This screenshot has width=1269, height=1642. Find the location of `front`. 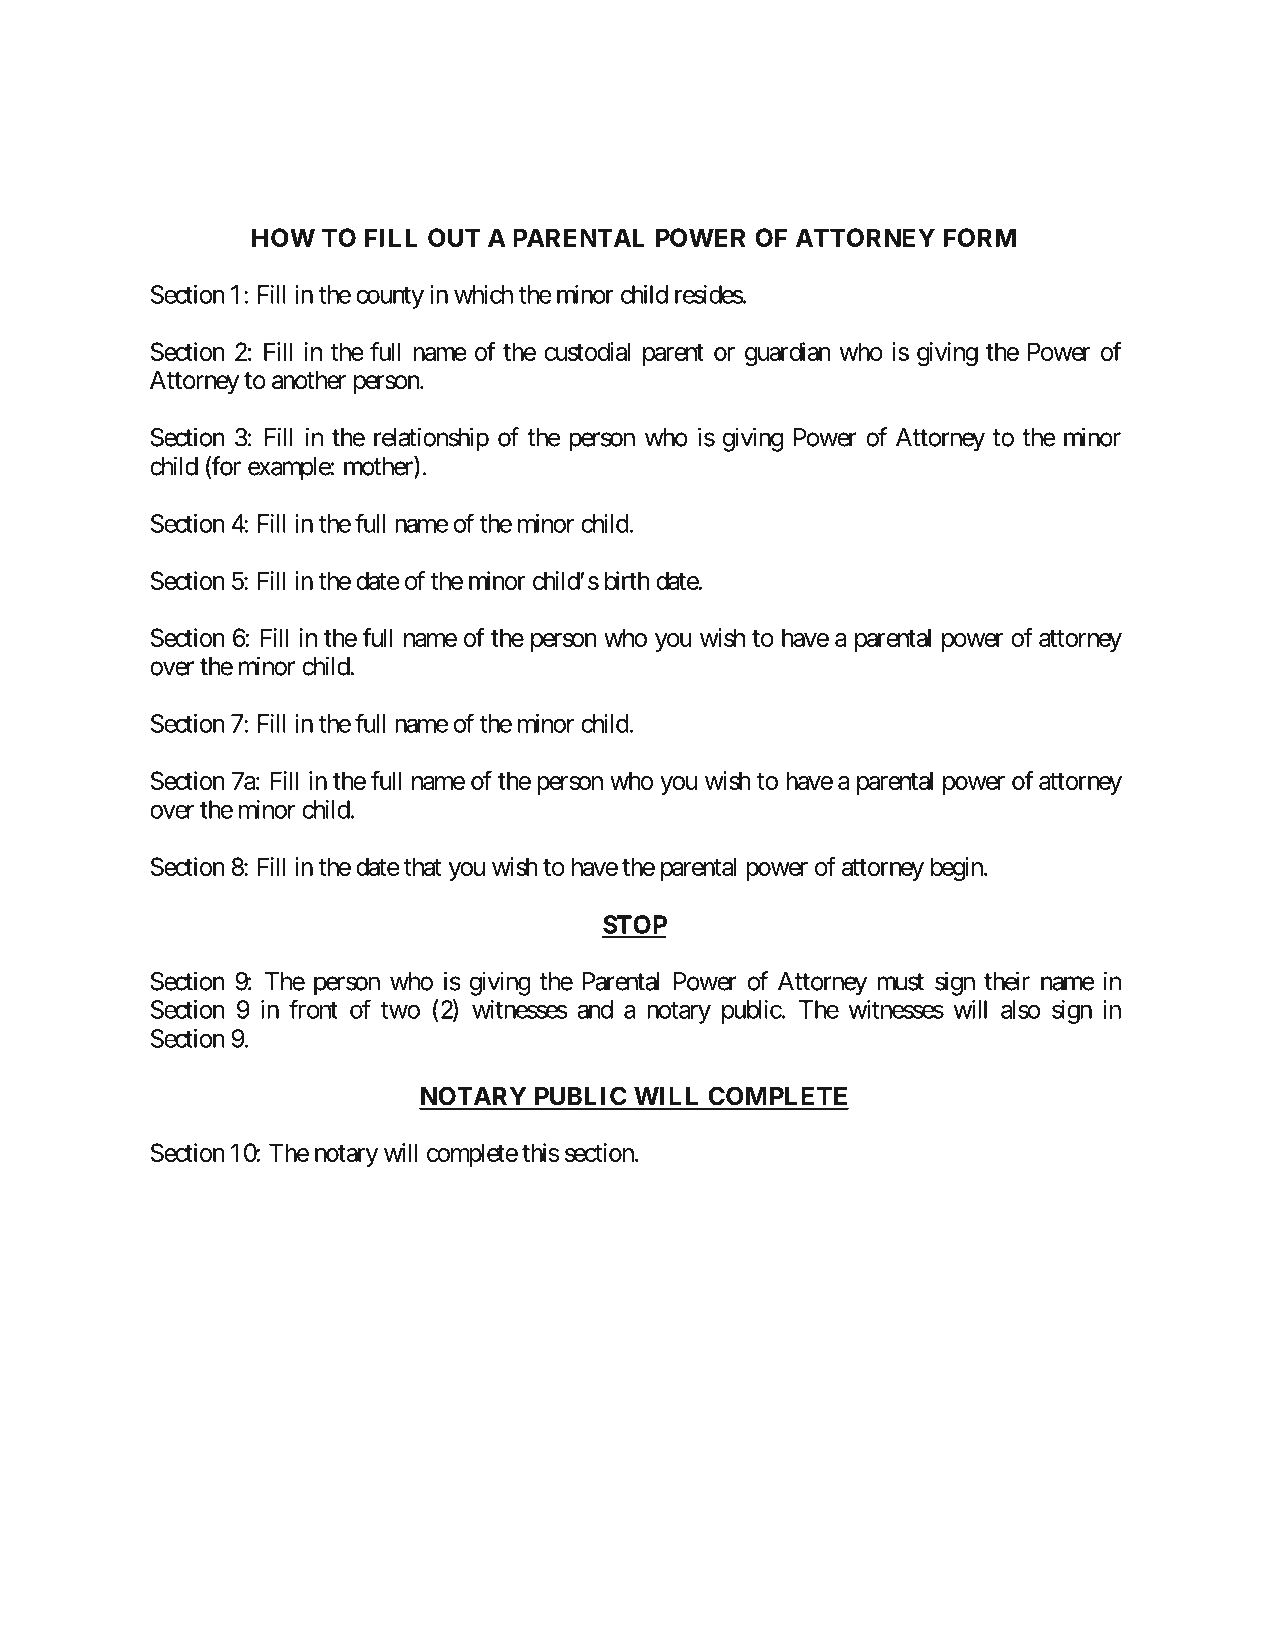

front is located at coordinates (313, 1009).
